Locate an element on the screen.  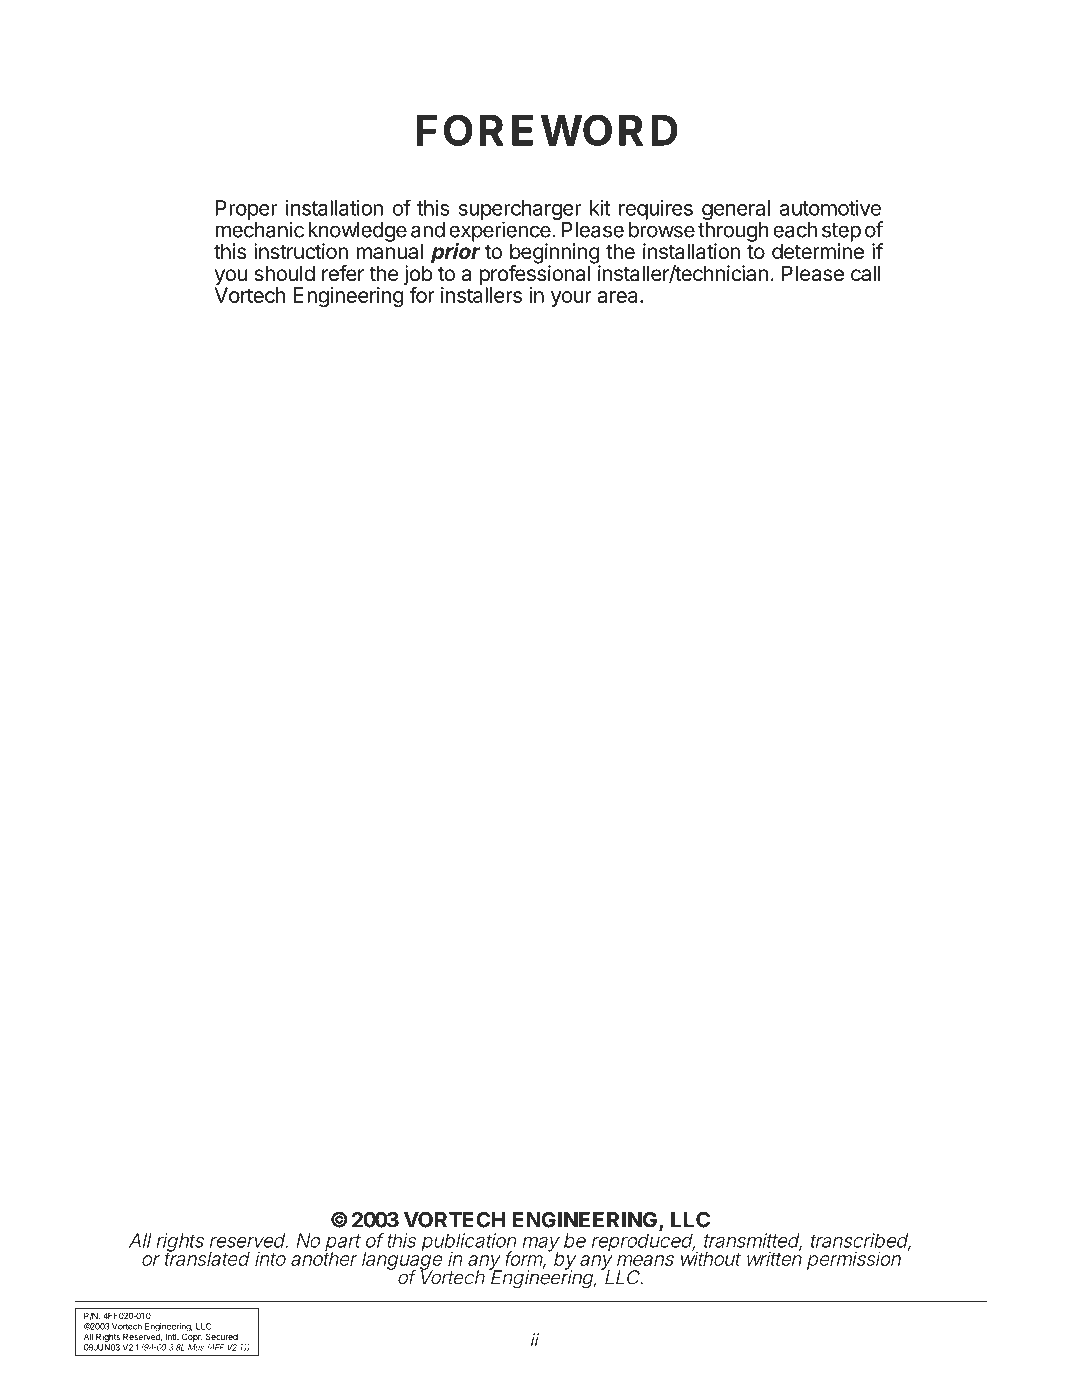
call is located at coordinates (866, 273).
